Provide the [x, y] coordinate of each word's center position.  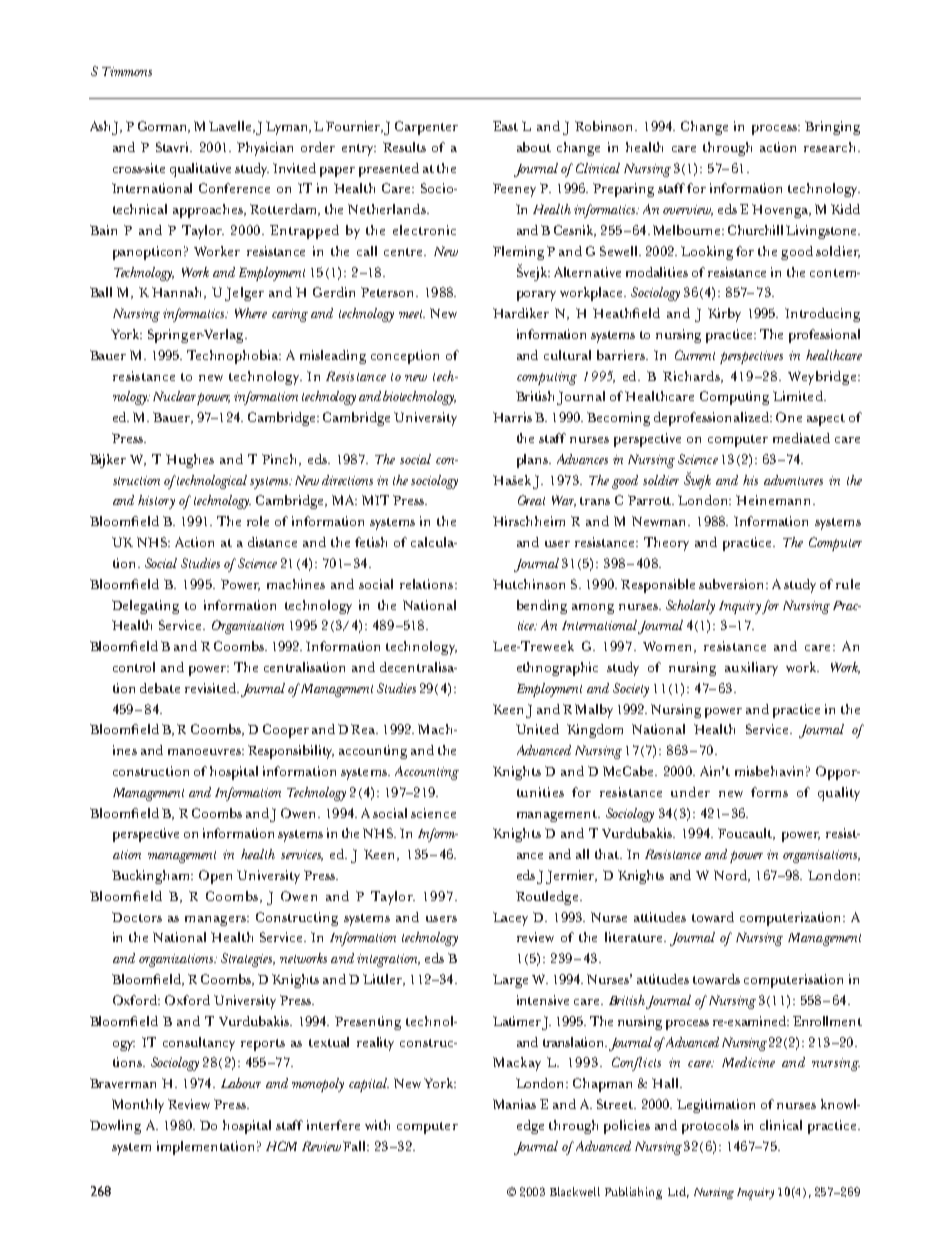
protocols [710, 1127]
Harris [512, 417]
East [505, 126]
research [831, 147]
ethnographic [557, 669]
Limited [799, 396]
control [134, 667]
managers [216, 921]
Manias [514, 1104]
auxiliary [751, 669]
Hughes [190, 461]
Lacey [510, 919]
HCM [281, 1146]
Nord [732, 876]
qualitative [200, 170]
